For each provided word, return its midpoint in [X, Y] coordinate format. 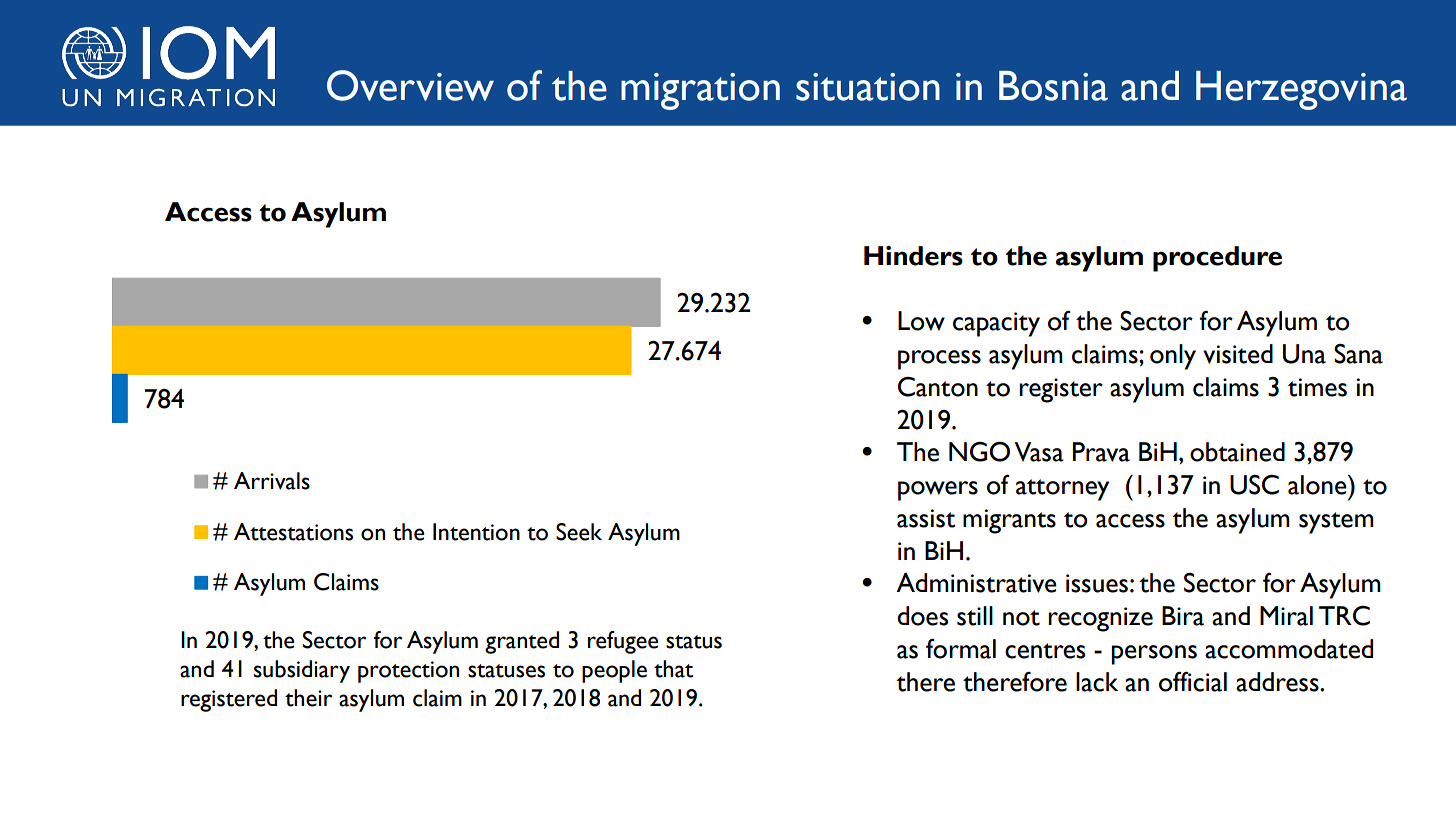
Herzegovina [1301, 90]
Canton [938, 387]
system [1336, 523]
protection [408, 672]
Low [921, 321]
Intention [476, 532]
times [1317, 387]
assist [926, 518]
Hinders [913, 256]
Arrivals [272, 481]
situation [868, 87]
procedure [1217, 259]
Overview [410, 85]
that [673, 669]
